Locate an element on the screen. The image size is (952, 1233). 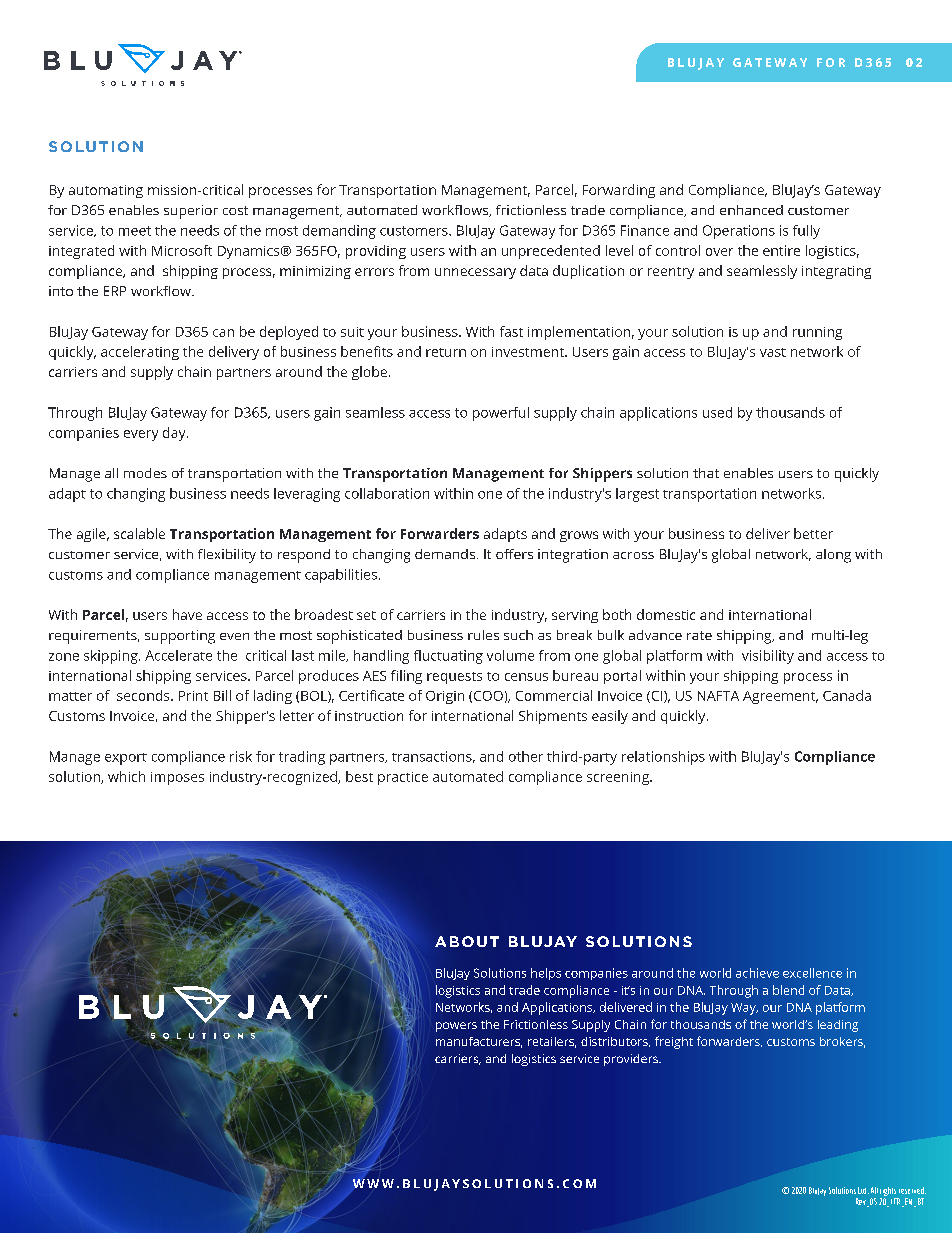
modes is located at coordinates (145, 473).
